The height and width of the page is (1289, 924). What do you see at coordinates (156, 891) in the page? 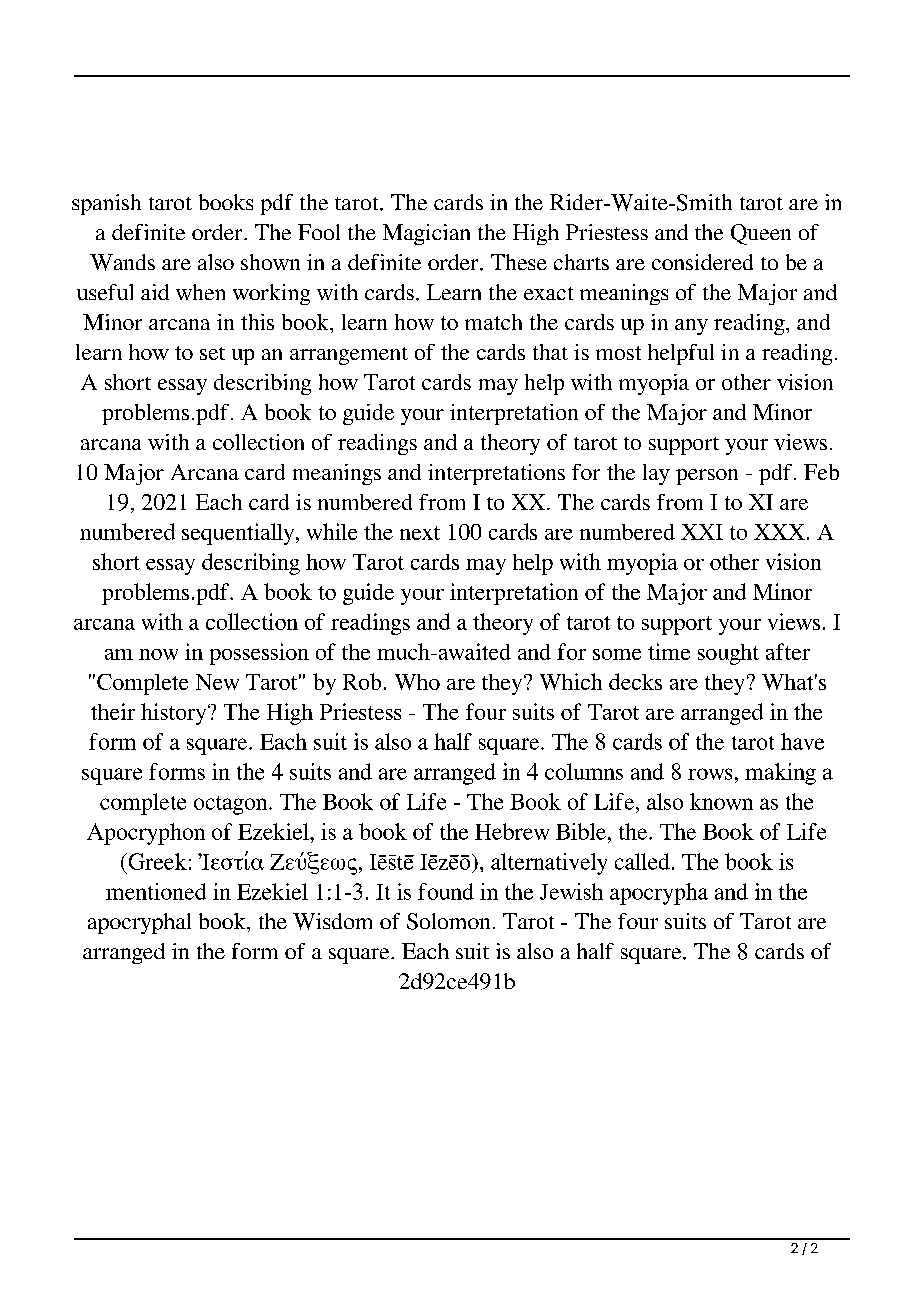
I see `mentioned` at bounding box center [156, 891].
